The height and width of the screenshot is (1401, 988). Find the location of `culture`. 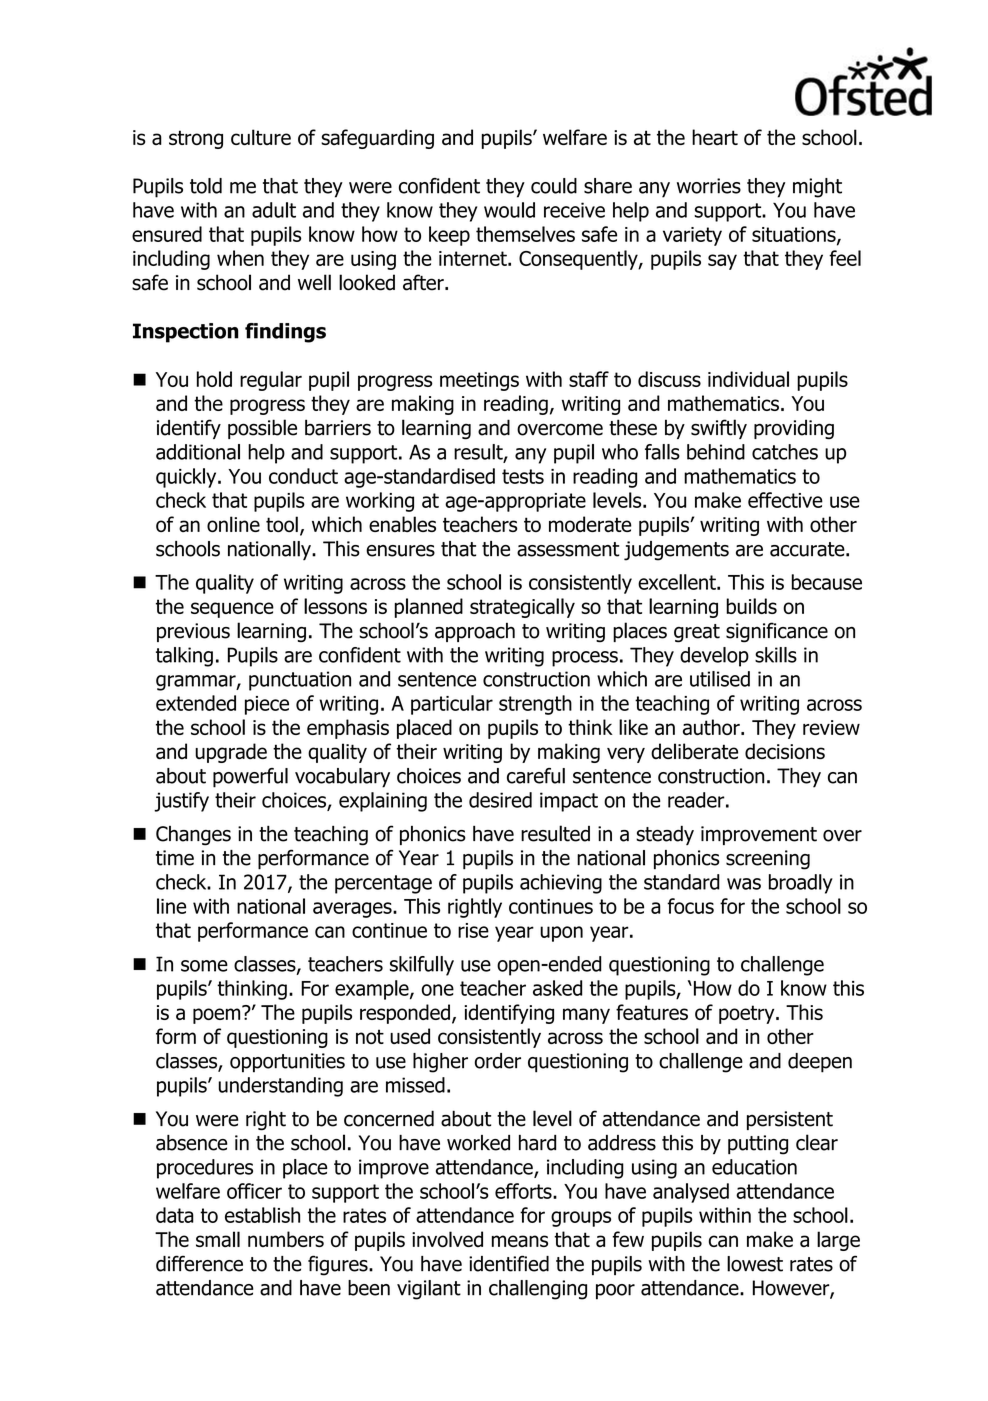

culture is located at coordinates (261, 137).
